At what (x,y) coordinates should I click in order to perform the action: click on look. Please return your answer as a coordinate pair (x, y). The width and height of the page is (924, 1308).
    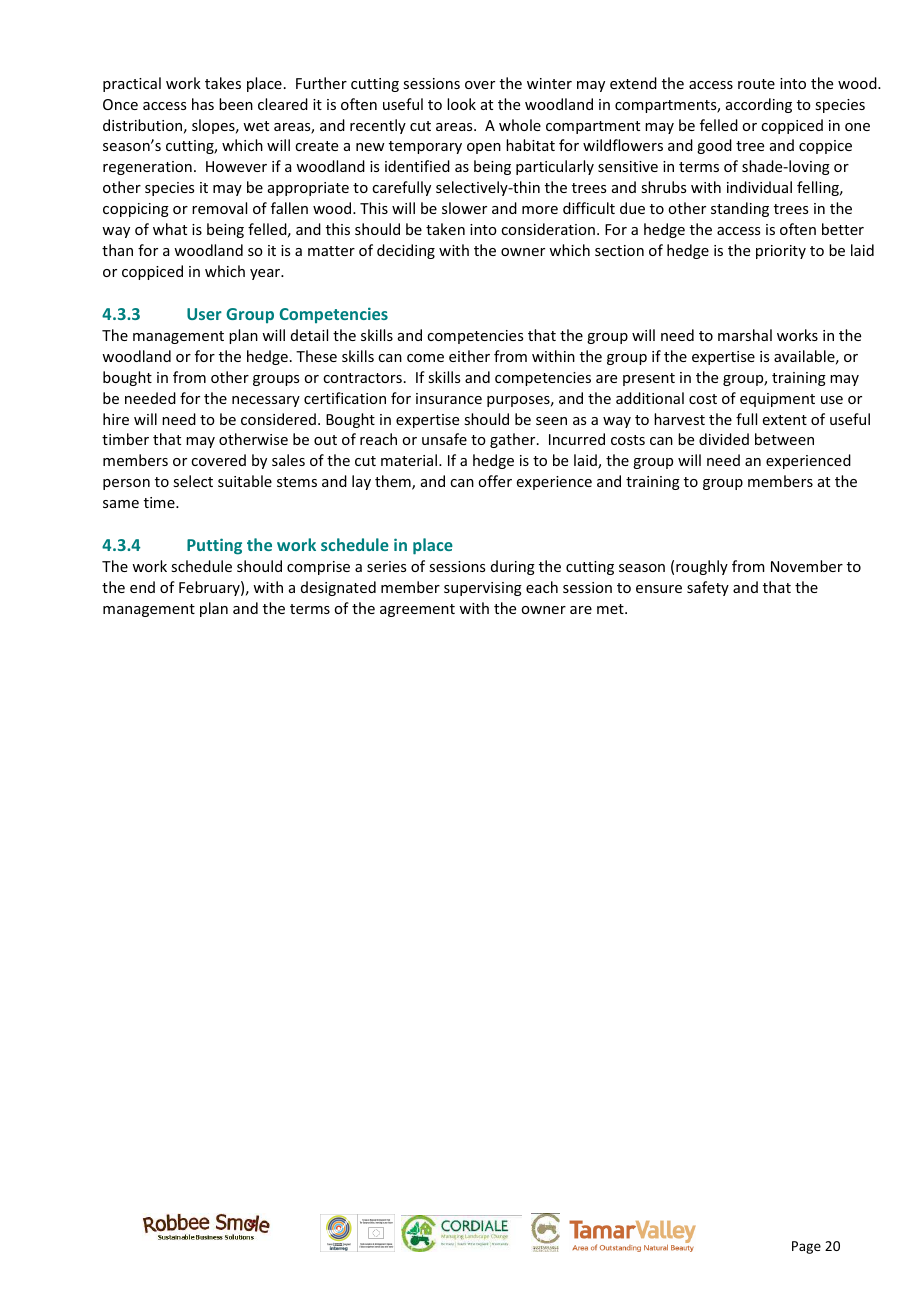
    Looking at the image, I should click on (461, 104).
